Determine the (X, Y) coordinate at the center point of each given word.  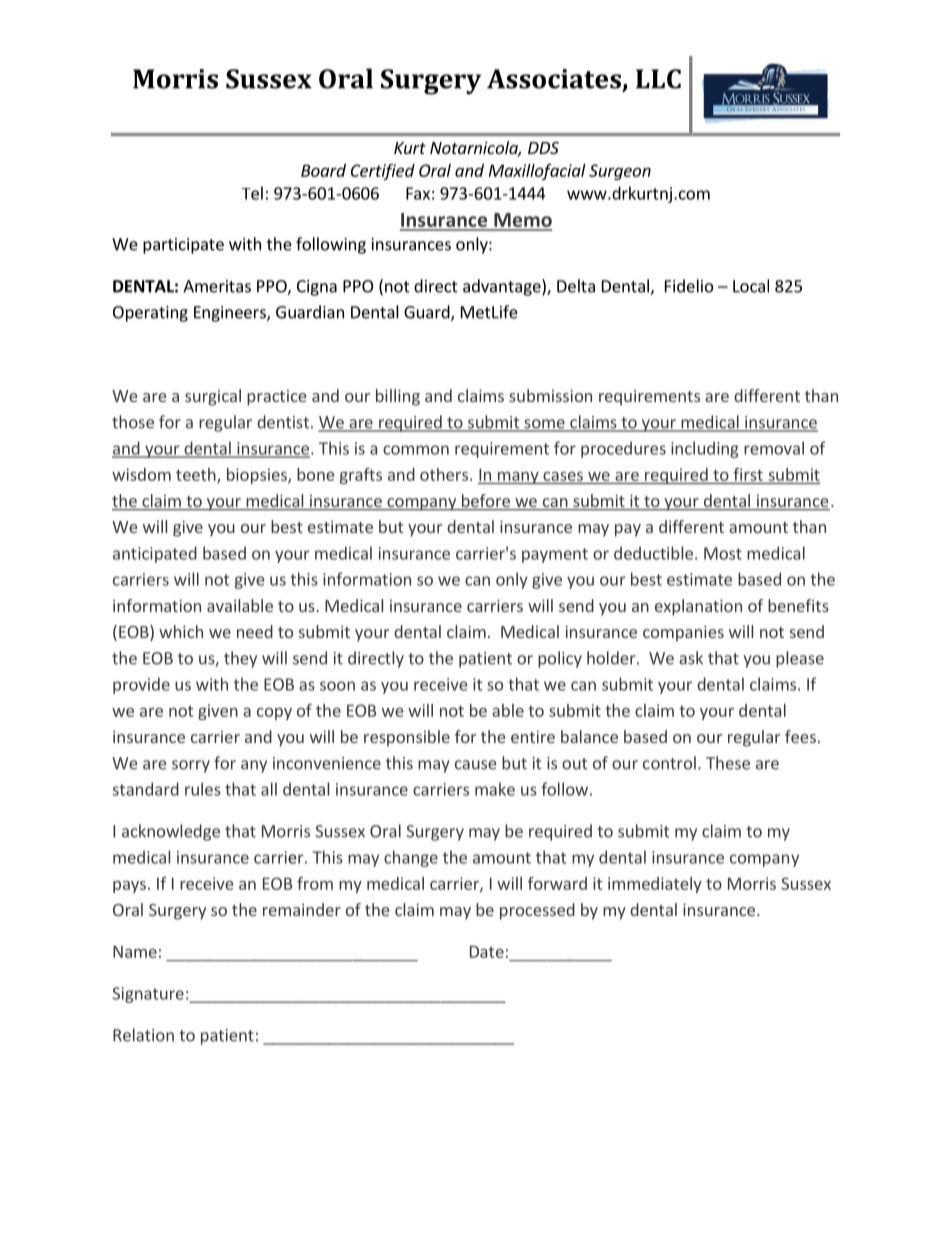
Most (723, 553)
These (728, 763)
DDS (543, 148)
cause (476, 765)
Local (751, 286)
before (485, 502)
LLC (658, 79)
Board (323, 170)
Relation (143, 1035)
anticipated (155, 554)
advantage (503, 287)
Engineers (231, 314)
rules (203, 789)
